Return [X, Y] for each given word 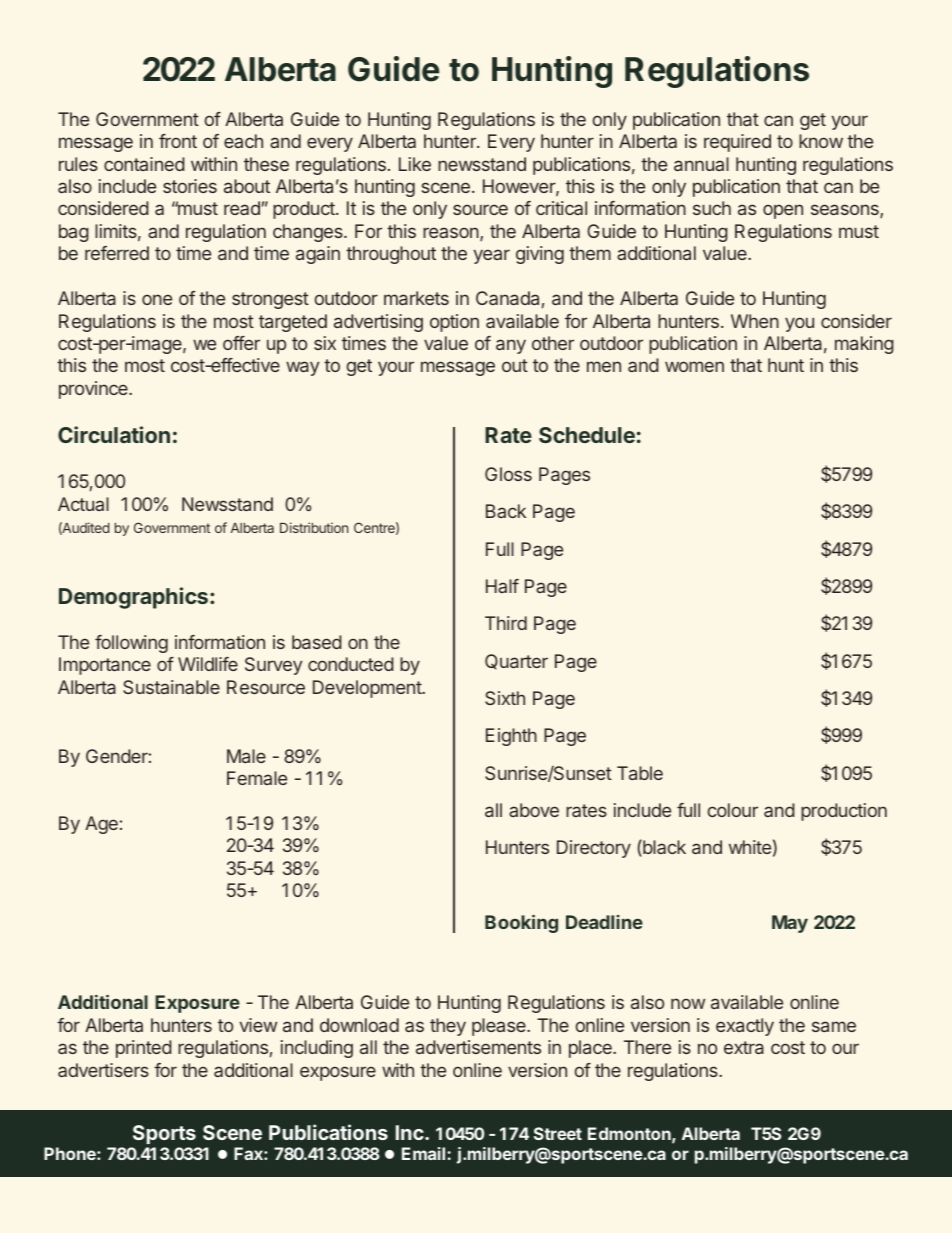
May [790, 924]
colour [733, 810]
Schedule [587, 435]
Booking [521, 924]
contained [144, 164]
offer [241, 343]
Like [415, 164]
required [737, 143]
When [755, 321]
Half [502, 586]
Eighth [511, 737]
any [511, 346]
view [258, 1025]
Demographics [133, 598]
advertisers [103, 1070]
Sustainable [171, 687]
